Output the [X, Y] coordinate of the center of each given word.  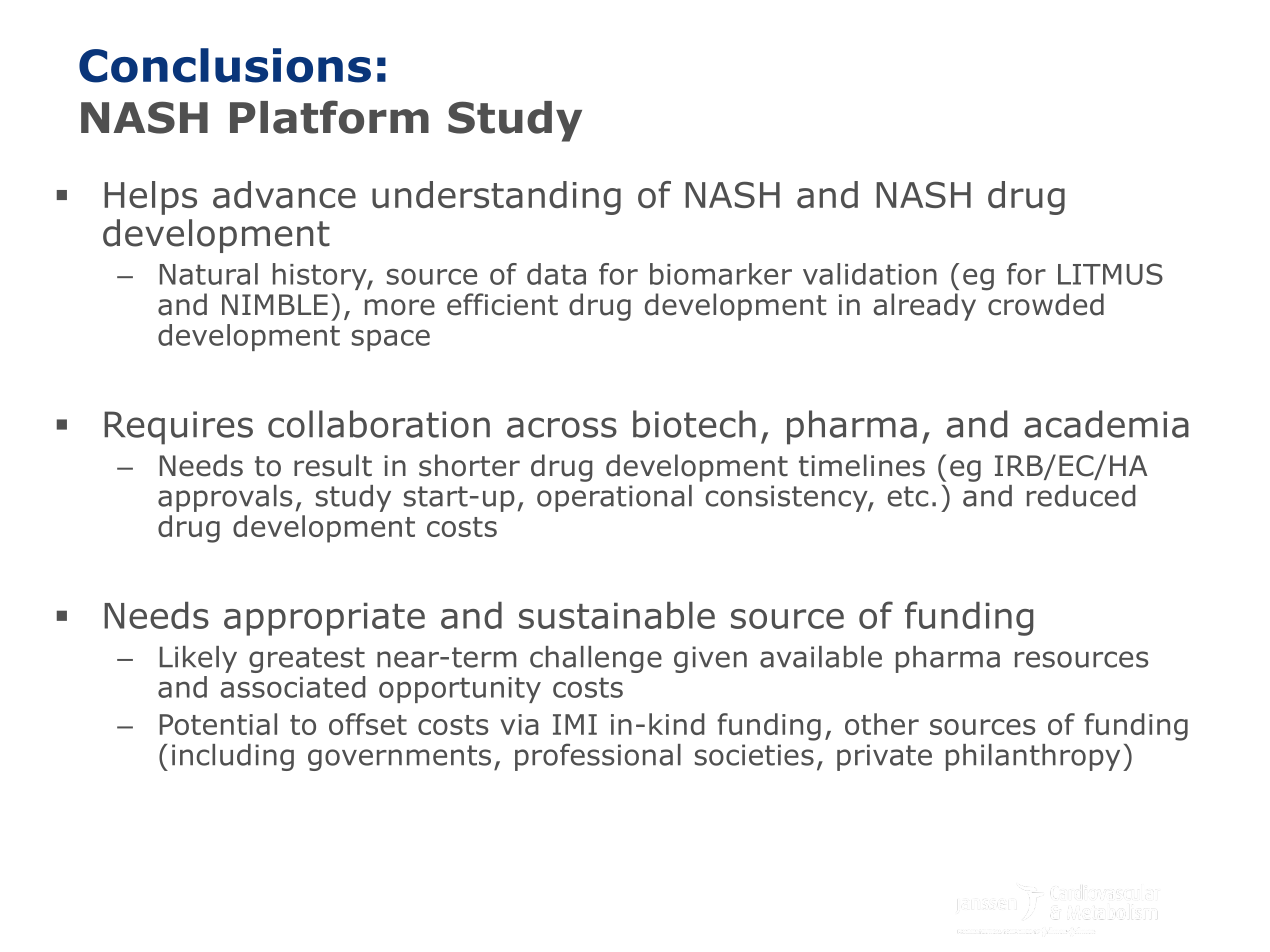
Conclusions [225, 65]
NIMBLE [275, 304]
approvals [225, 498]
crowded [1046, 304]
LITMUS [1110, 274]
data [556, 274]
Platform [329, 117]
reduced [1081, 496]
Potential [218, 724]
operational [614, 498]
